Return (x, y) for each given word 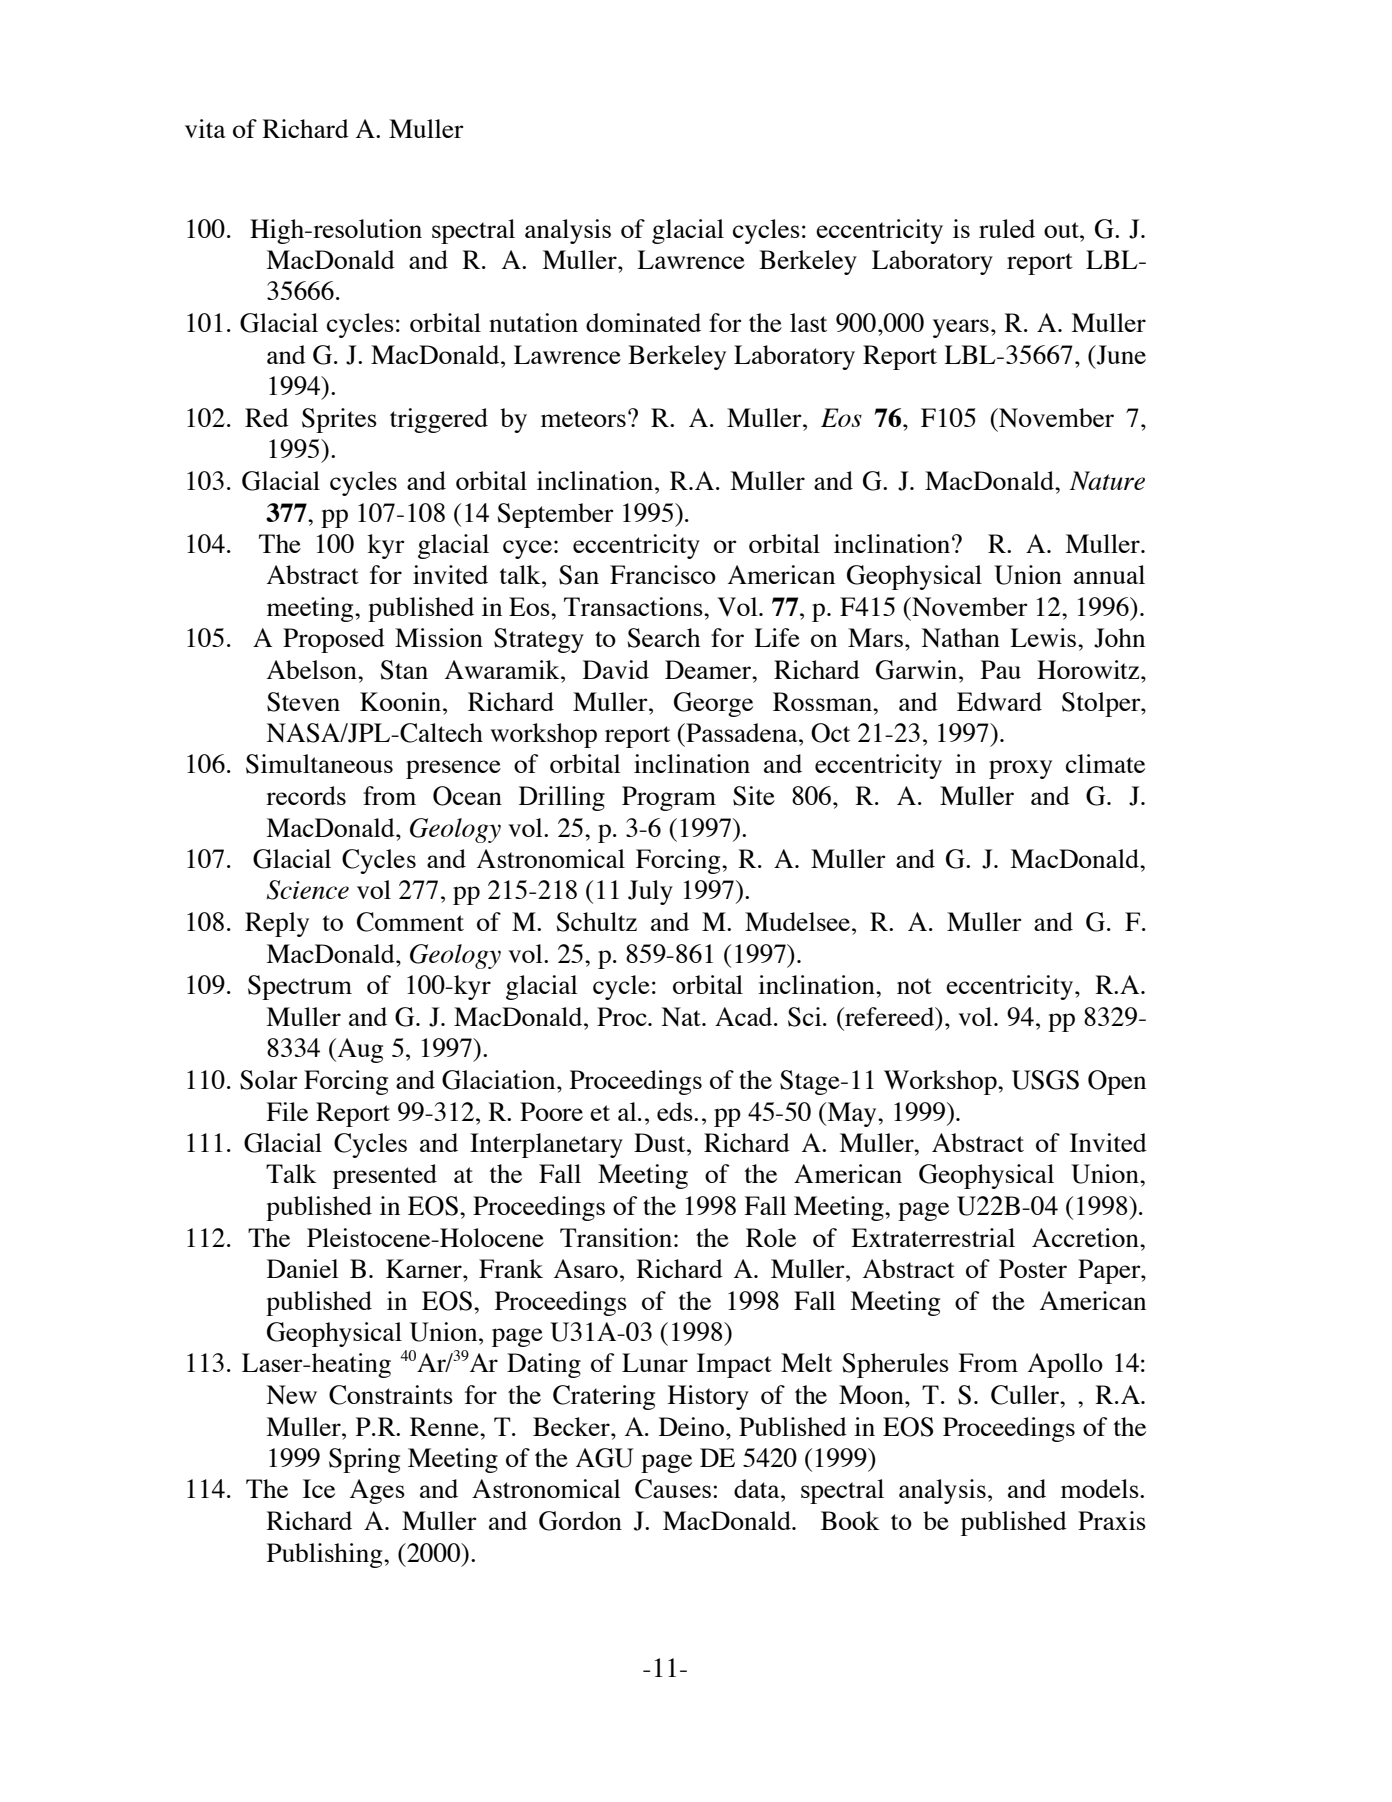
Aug (359, 1050)
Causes (673, 1489)
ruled (1007, 228)
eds (676, 1111)
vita (205, 128)
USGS (1045, 1080)
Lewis (1044, 637)
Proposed (334, 640)
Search (664, 638)
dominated (643, 322)
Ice (319, 1488)
